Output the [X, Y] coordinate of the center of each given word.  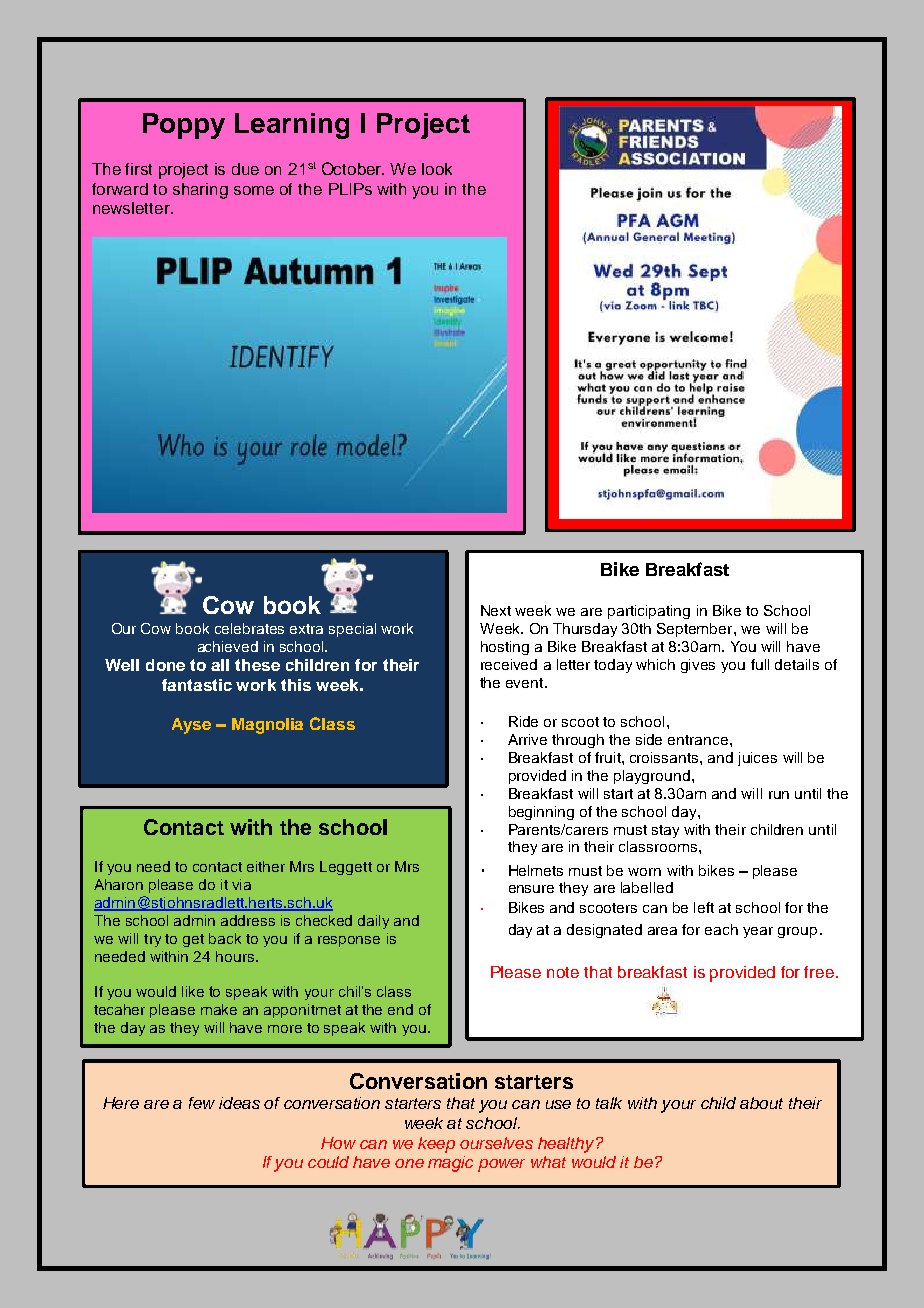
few [202, 1103]
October [353, 168]
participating [649, 612]
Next [496, 610]
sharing [200, 191]
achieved [228, 646]
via [241, 884]
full [760, 664]
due [245, 169]
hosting [505, 648]
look [437, 169]
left [704, 907]
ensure [531, 889]
